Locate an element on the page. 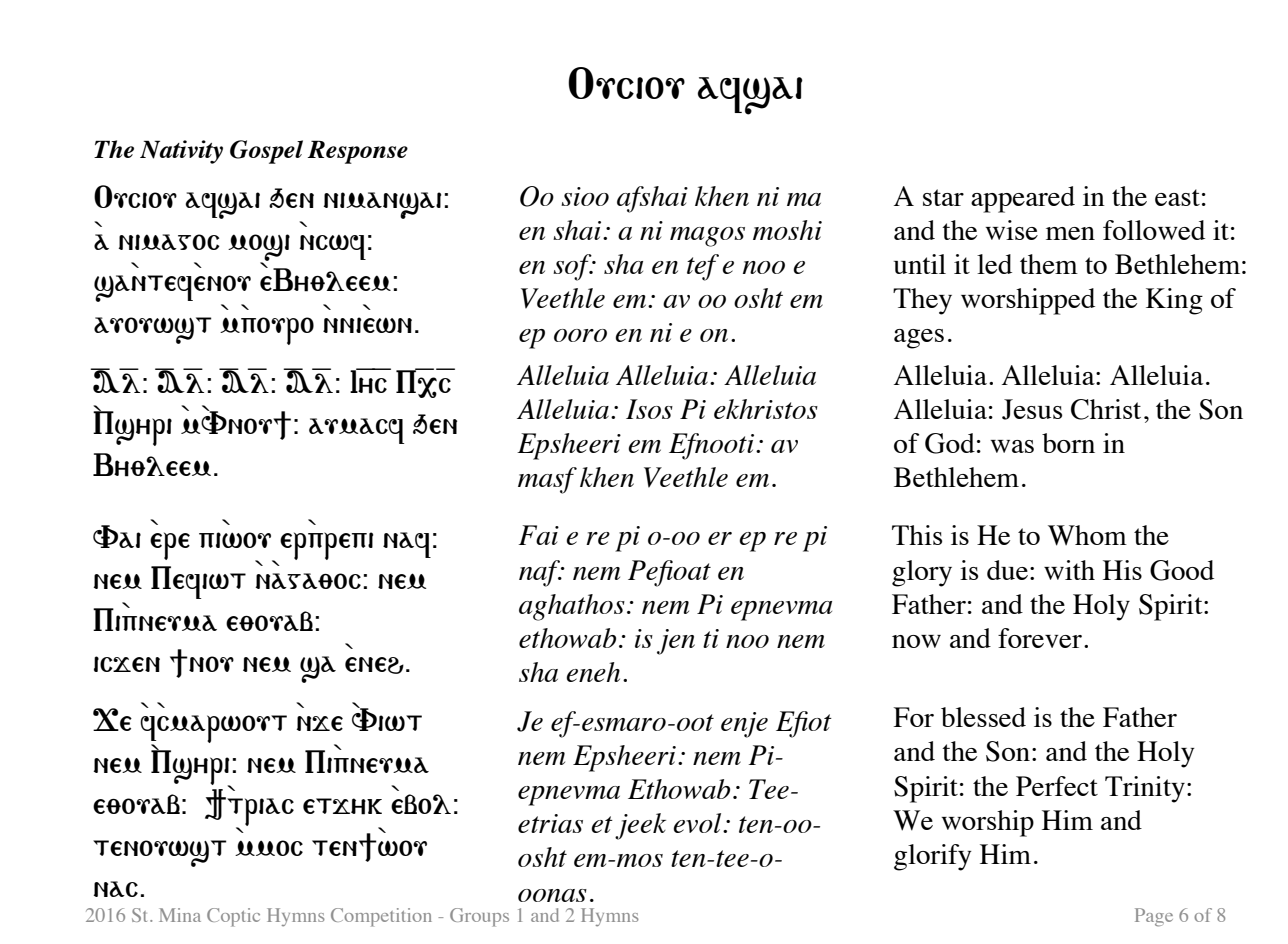  Fai is located at coordinates (538, 535).
